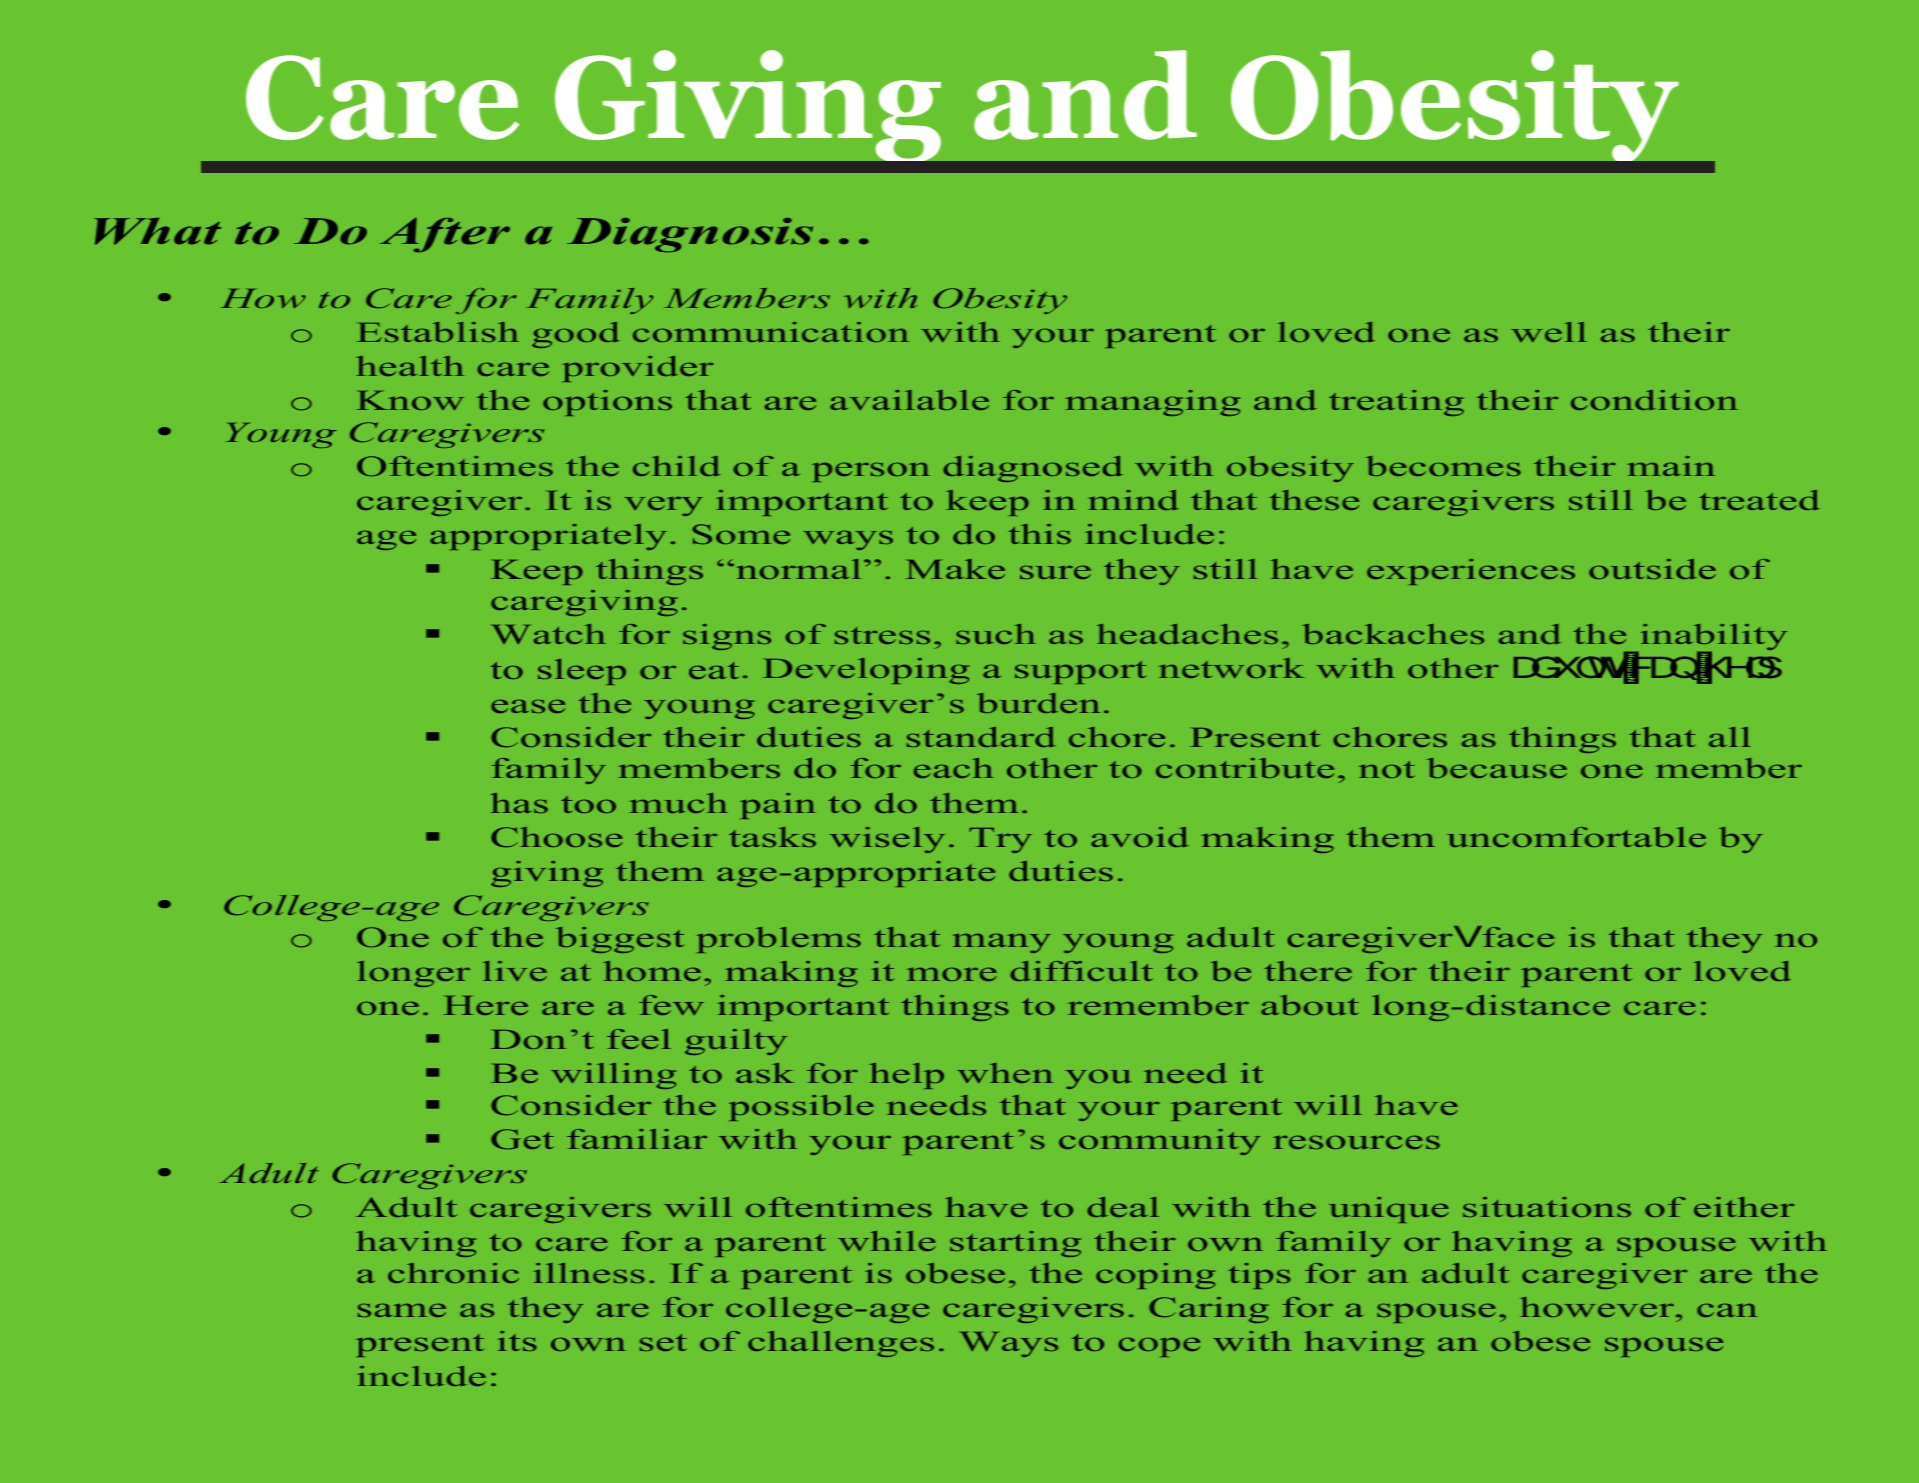  I want to click on After, so click(445, 235).
